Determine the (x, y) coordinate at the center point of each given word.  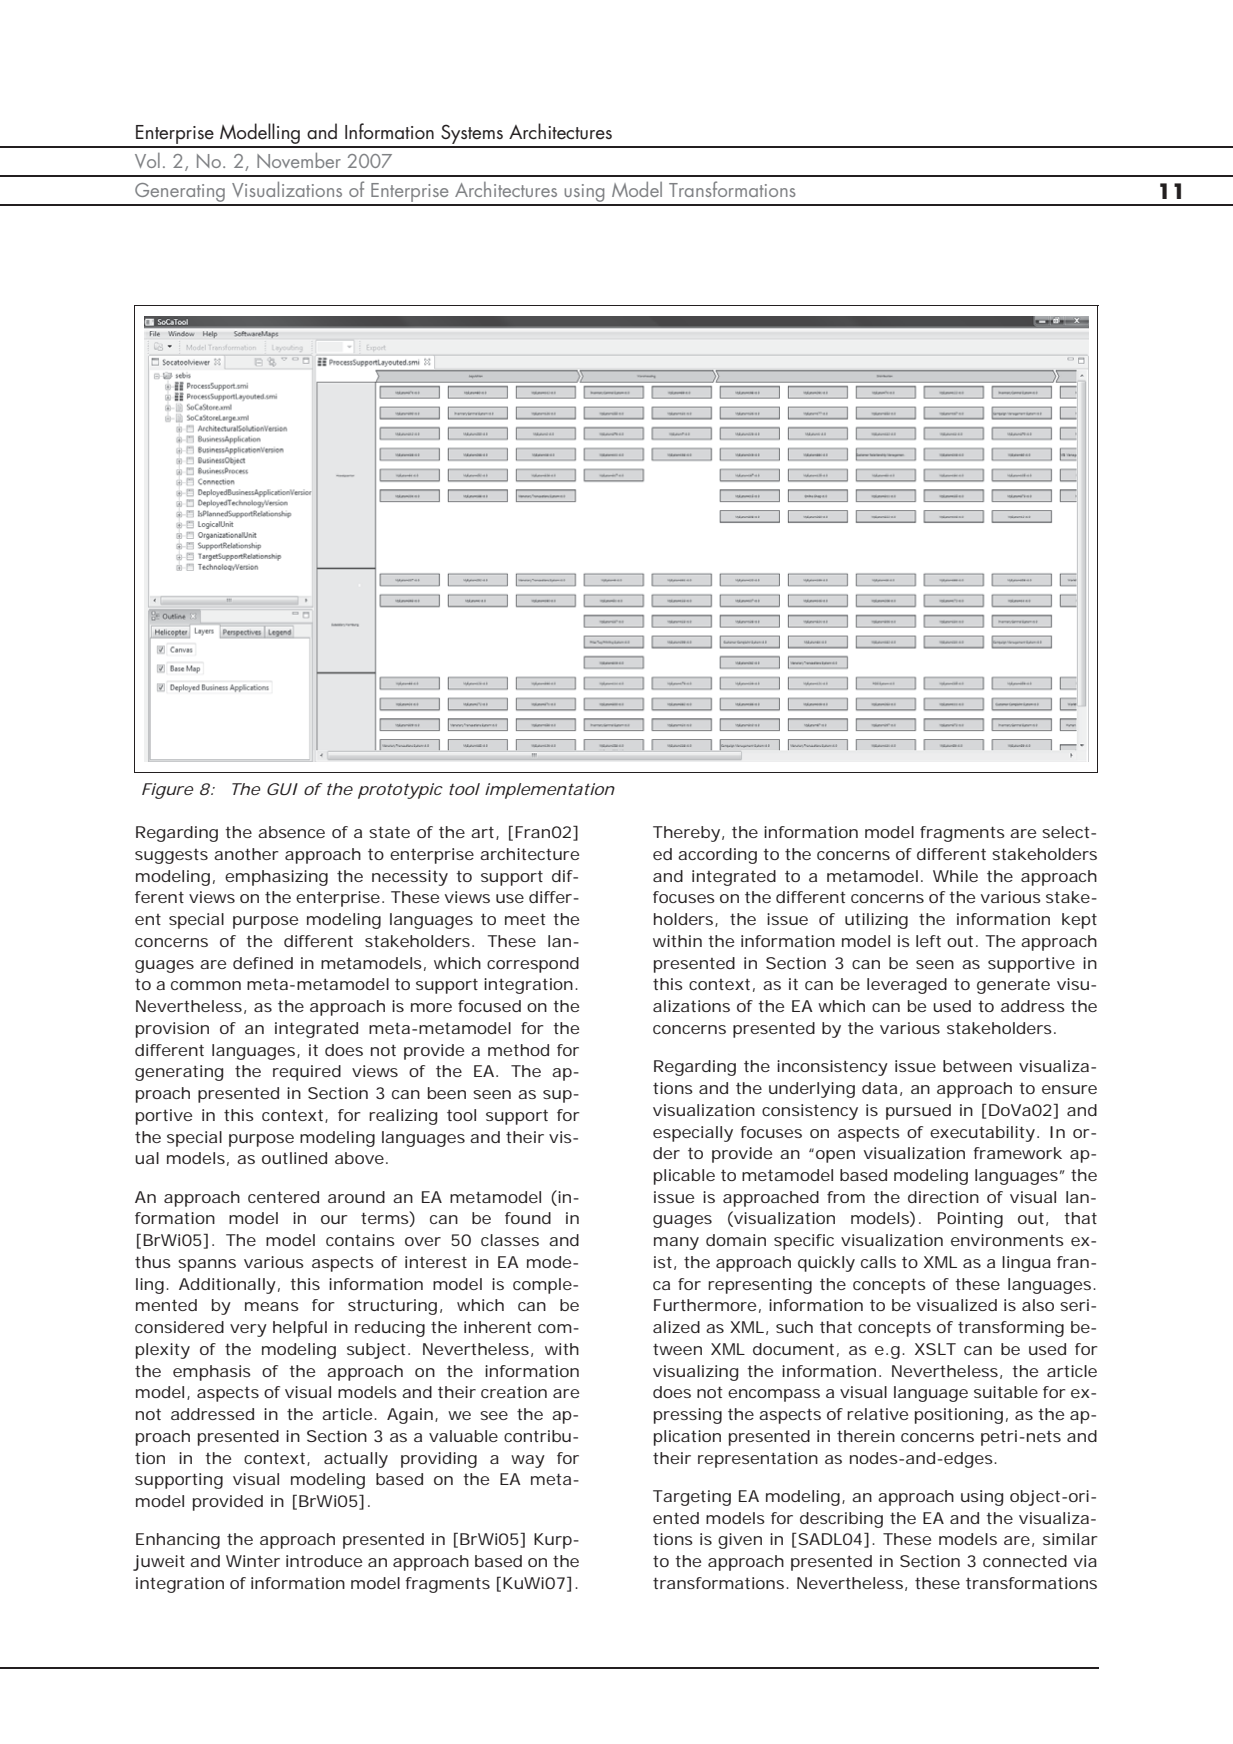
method (518, 1050)
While (955, 876)
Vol (147, 160)
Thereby (686, 834)
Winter (253, 1561)
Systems (472, 135)
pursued (918, 1112)
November (299, 160)
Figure (168, 791)
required (307, 1073)
